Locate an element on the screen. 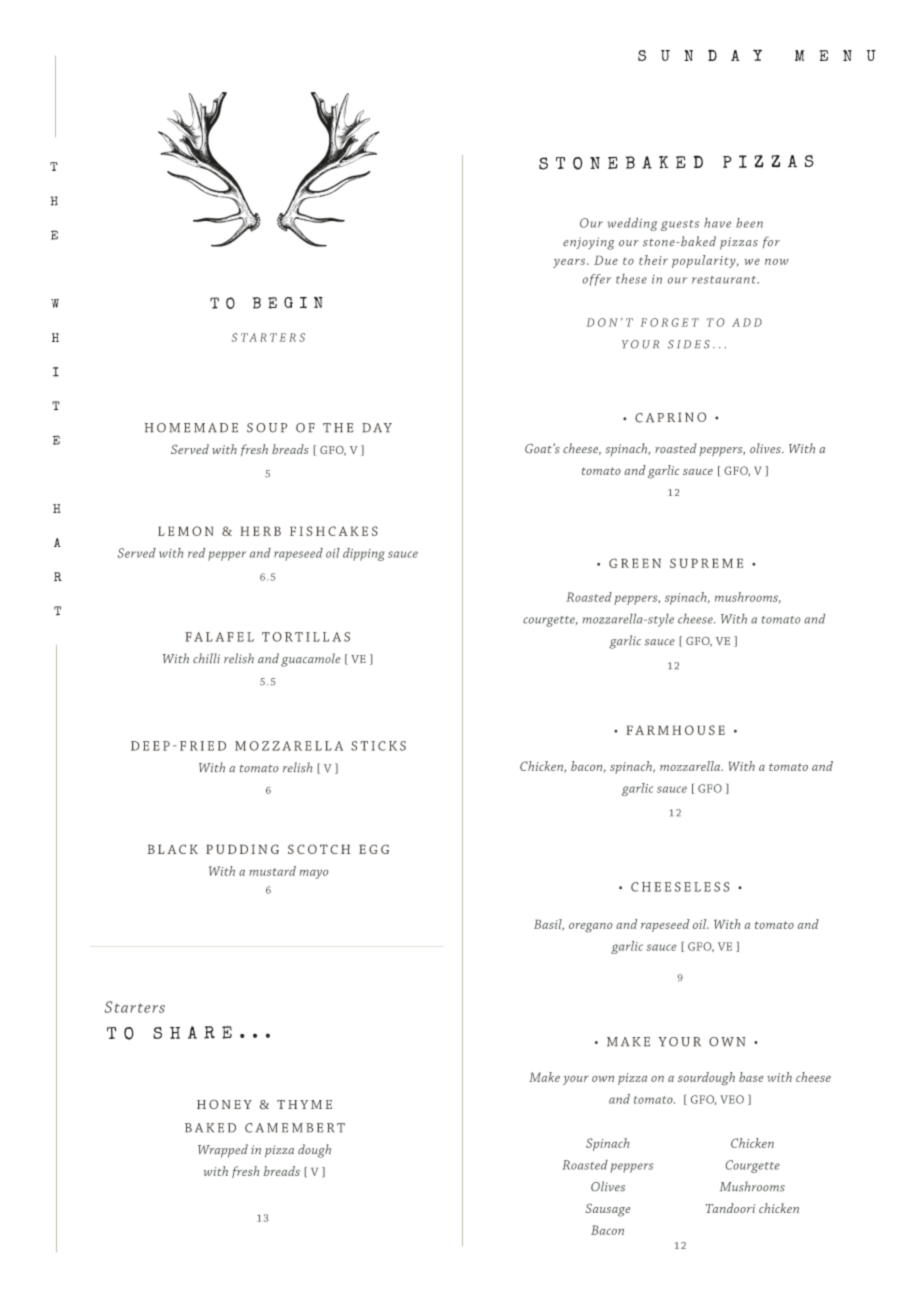  have is located at coordinates (717, 223).
